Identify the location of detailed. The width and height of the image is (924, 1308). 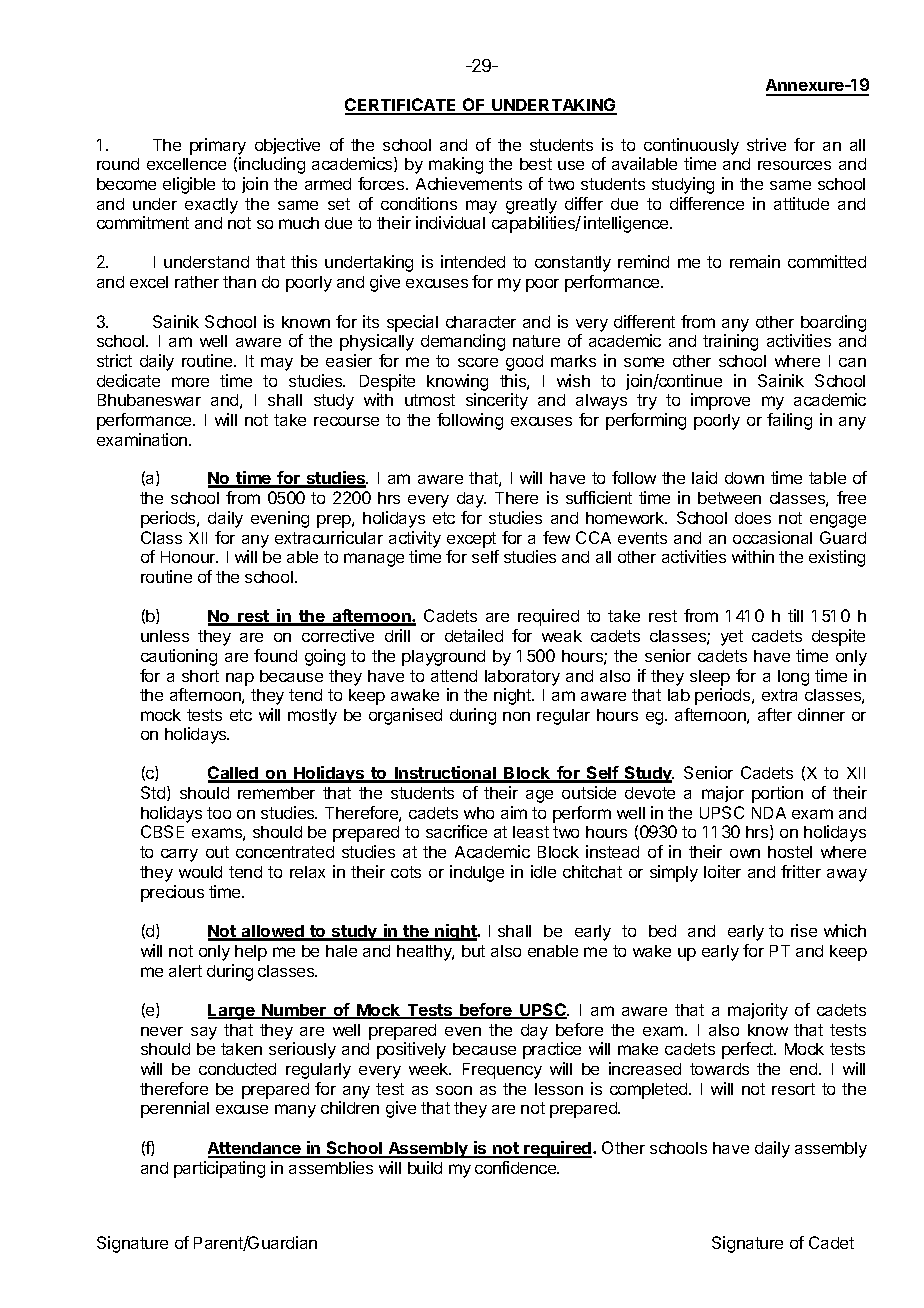
(474, 635).
